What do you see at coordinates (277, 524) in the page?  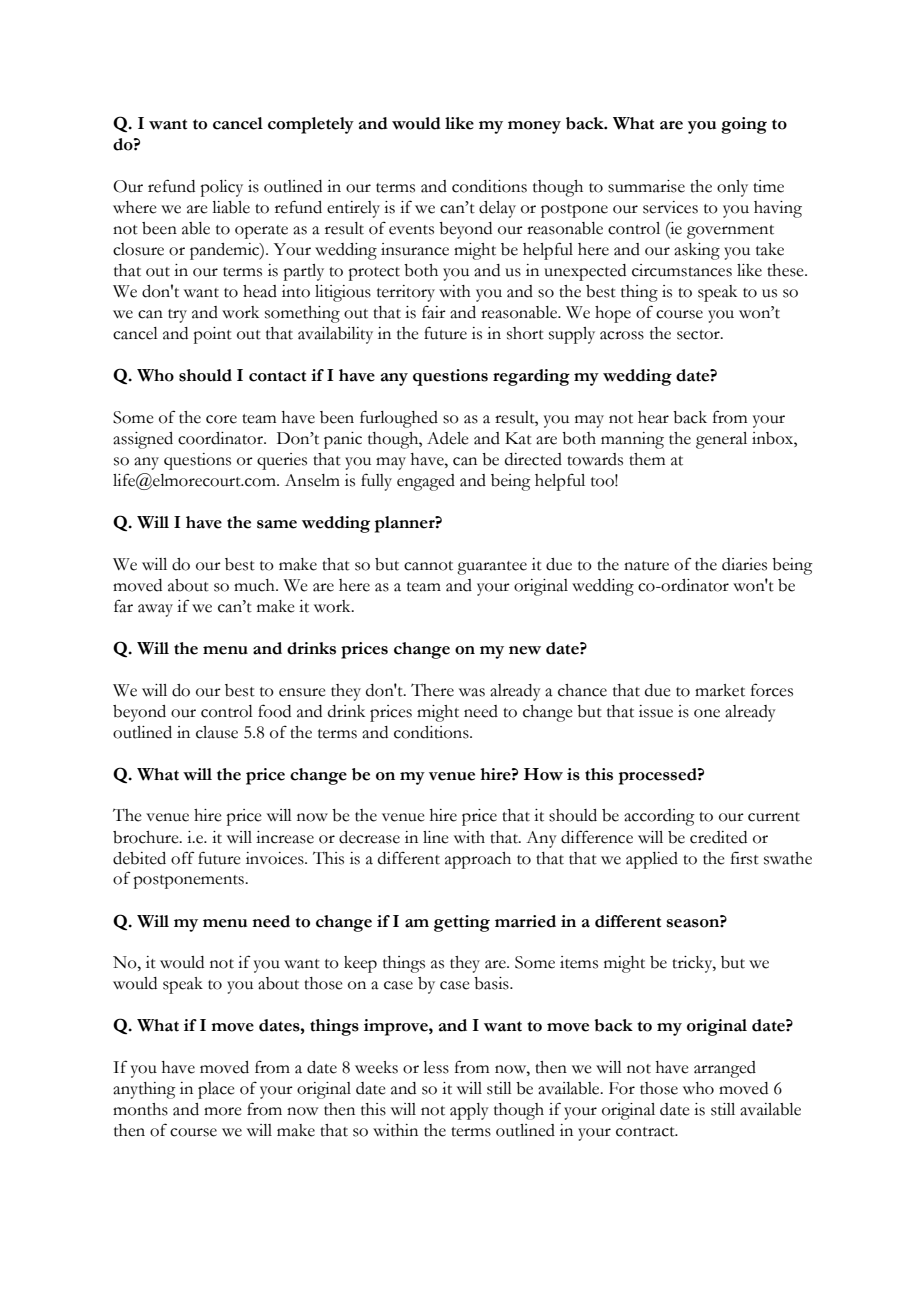 I see `same` at bounding box center [277, 524].
